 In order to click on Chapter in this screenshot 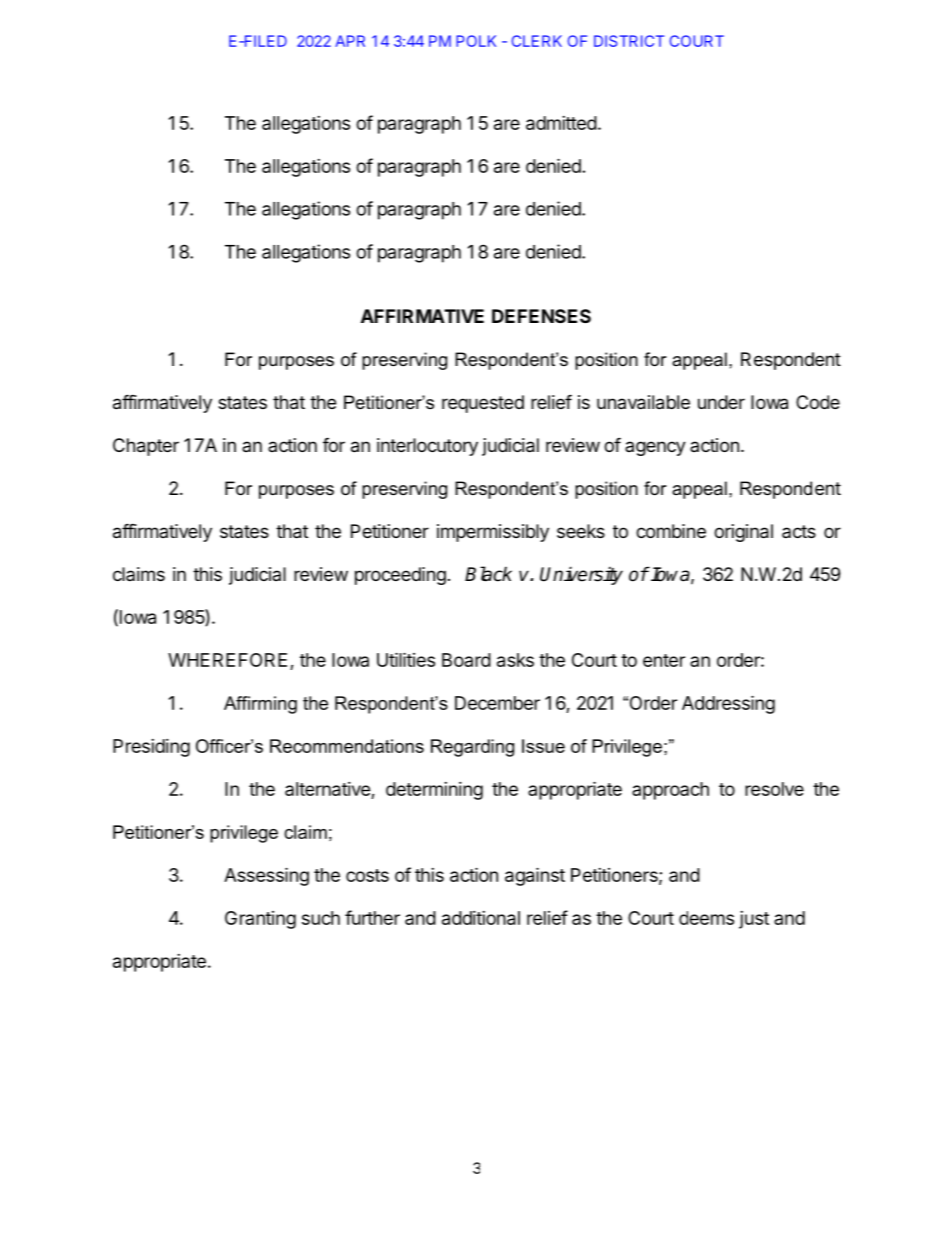, I will do `click(146, 447)`.
